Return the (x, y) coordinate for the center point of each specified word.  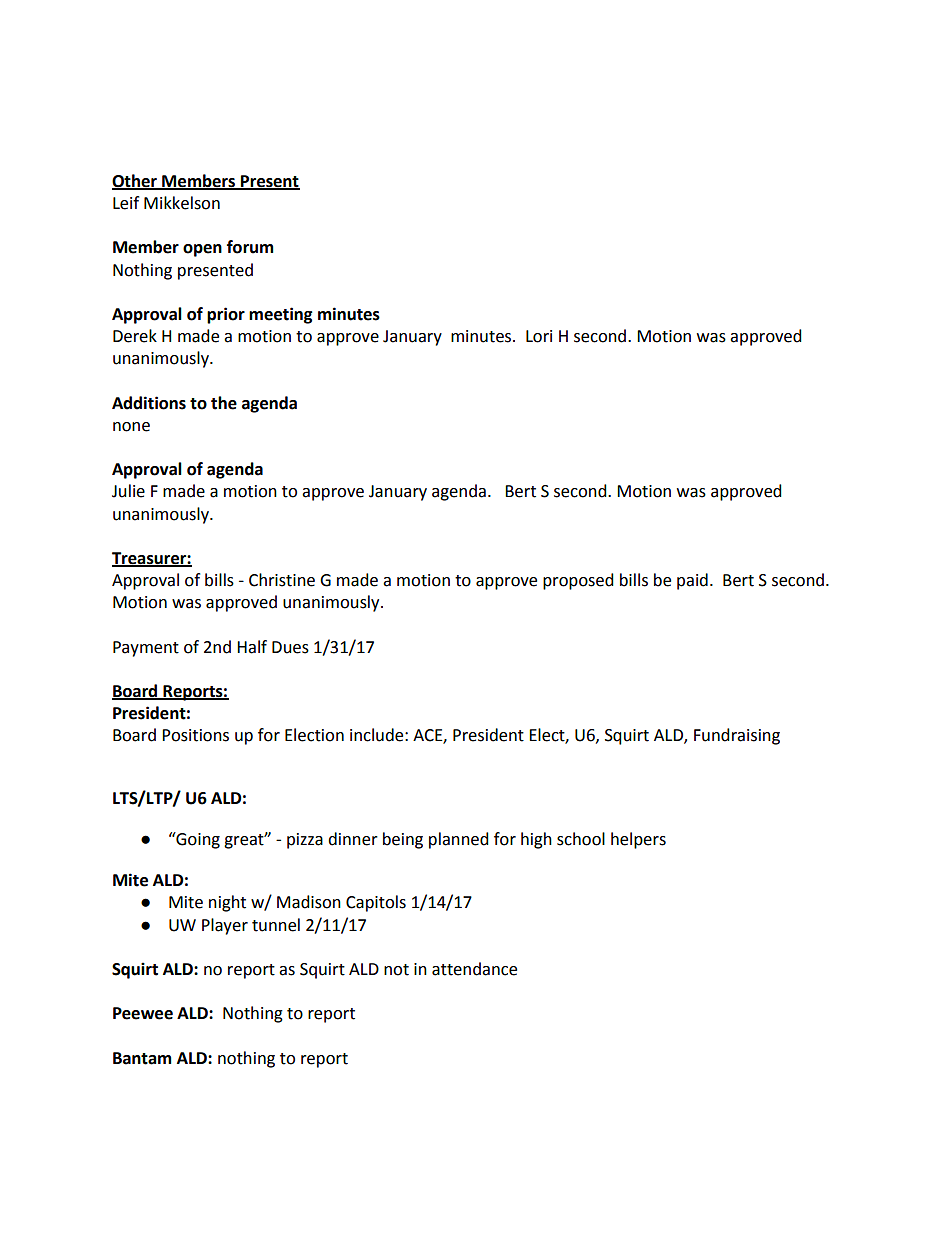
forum (250, 247)
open (202, 250)
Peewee (143, 1013)
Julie (128, 491)
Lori (539, 336)
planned (459, 840)
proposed (578, 581)
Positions (195, 735)
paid (692, 581)
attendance (474, 969)
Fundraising (737, 736)
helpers (638, 840)
